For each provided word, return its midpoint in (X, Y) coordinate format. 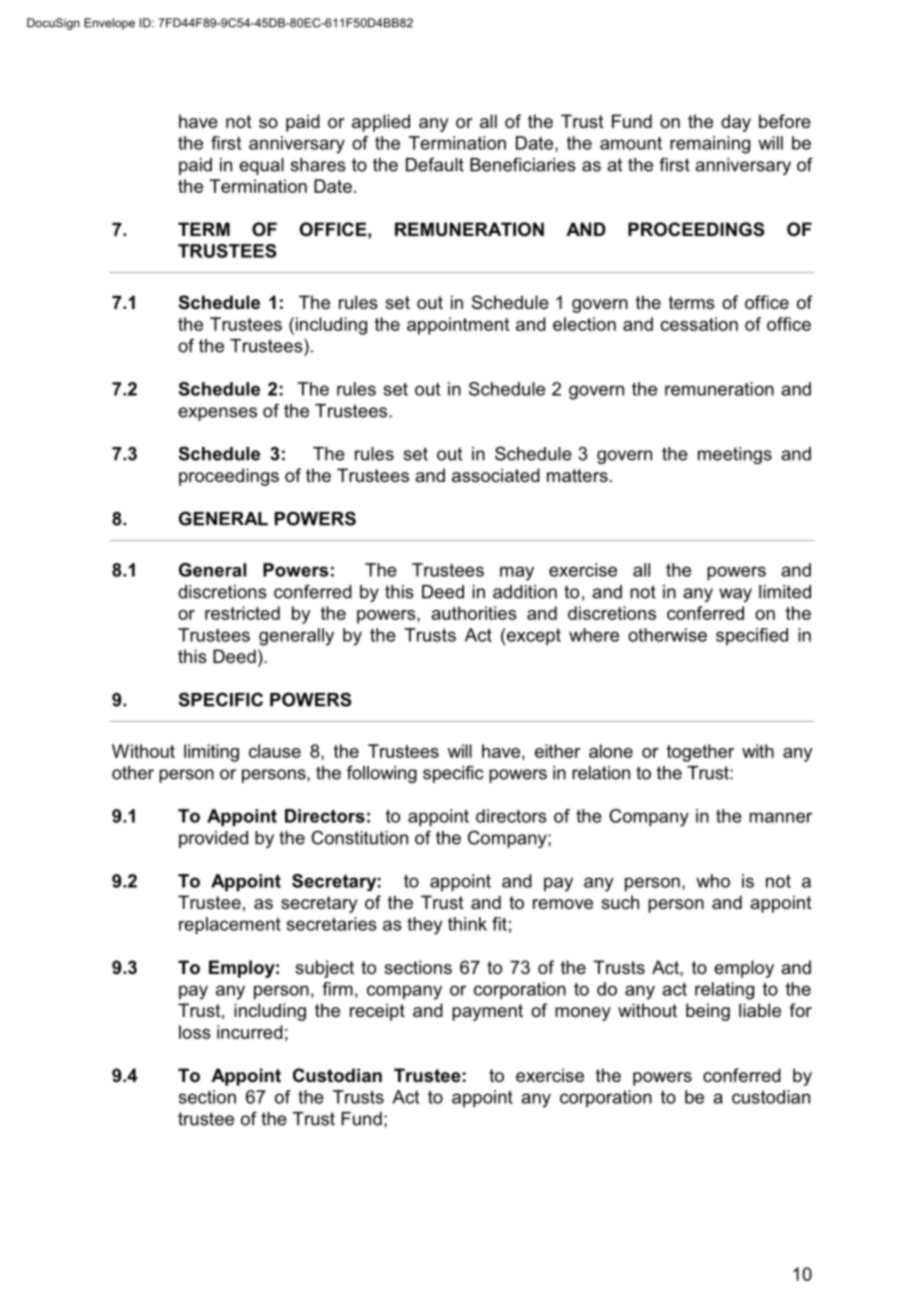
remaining (710, 145)
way (735, 595)
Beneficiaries (523, 164)
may (517, 573)
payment (487, 1012)
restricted (242, 613)
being (708, 1012)
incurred (250, 1032)
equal (261, 166)
